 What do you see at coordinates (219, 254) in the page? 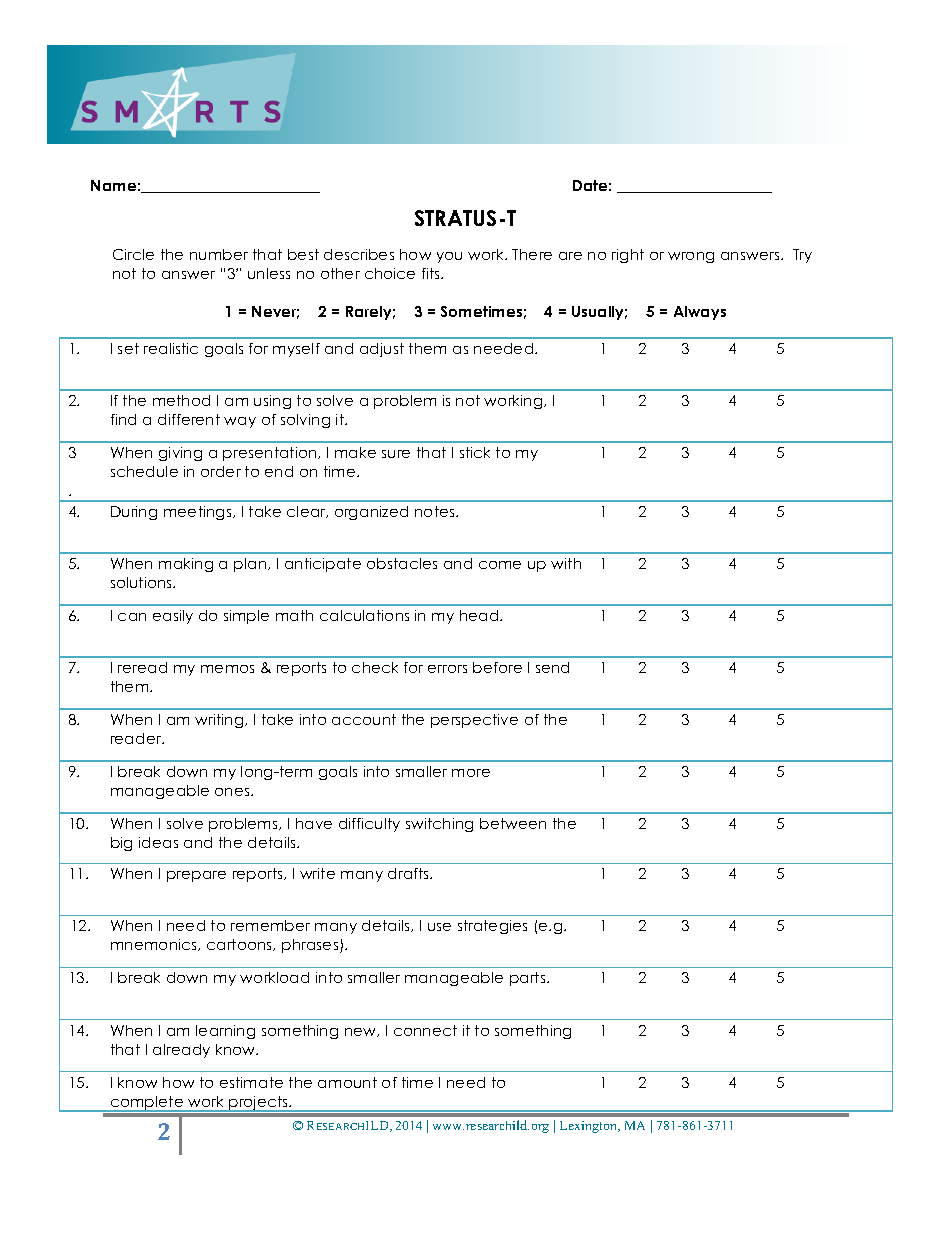
I see `number` at bounding box center [219, 254].
